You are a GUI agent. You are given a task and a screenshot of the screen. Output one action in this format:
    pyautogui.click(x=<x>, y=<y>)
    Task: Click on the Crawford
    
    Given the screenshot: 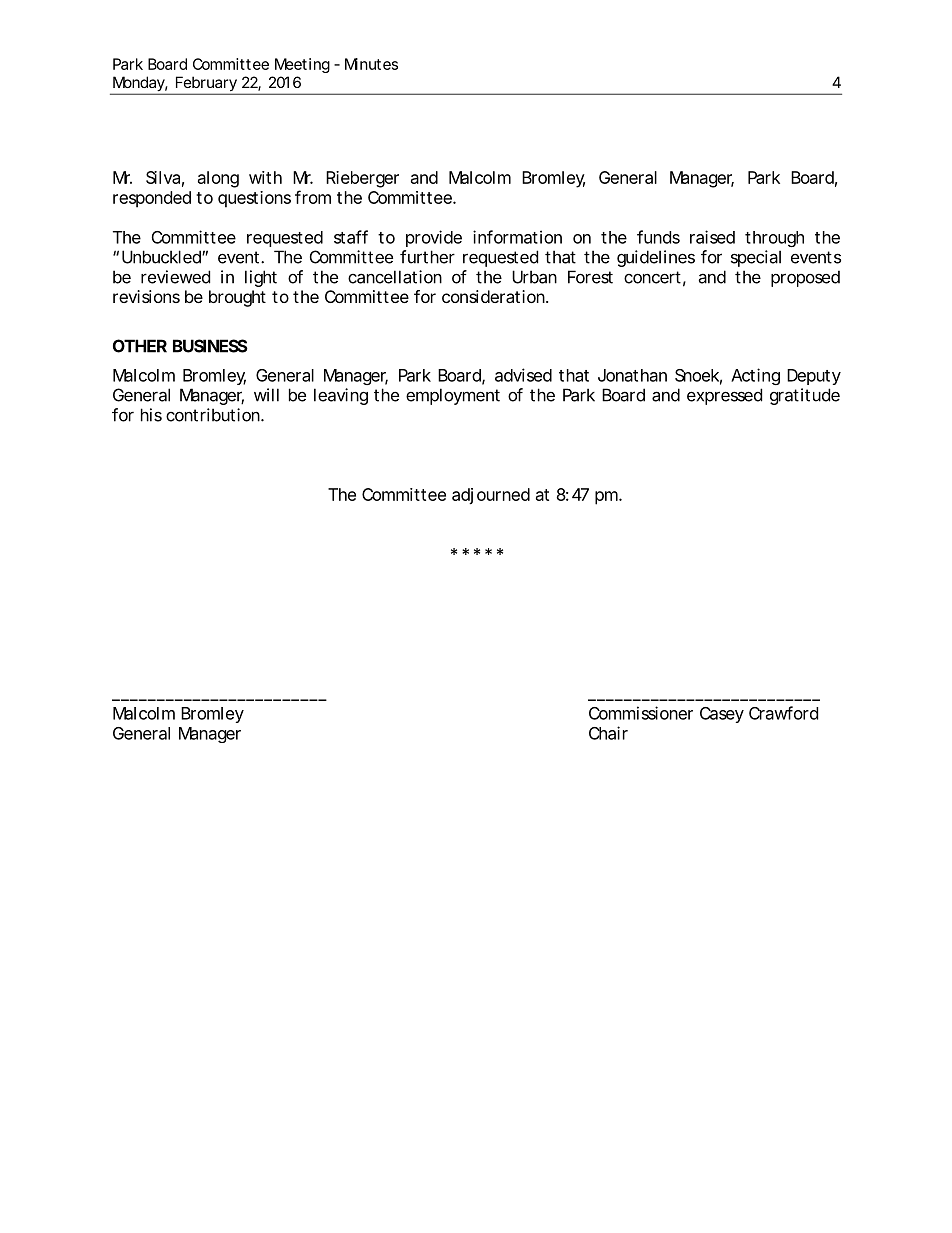 What is the action you would take?
    pyautogui.click(x=783, y=713)
